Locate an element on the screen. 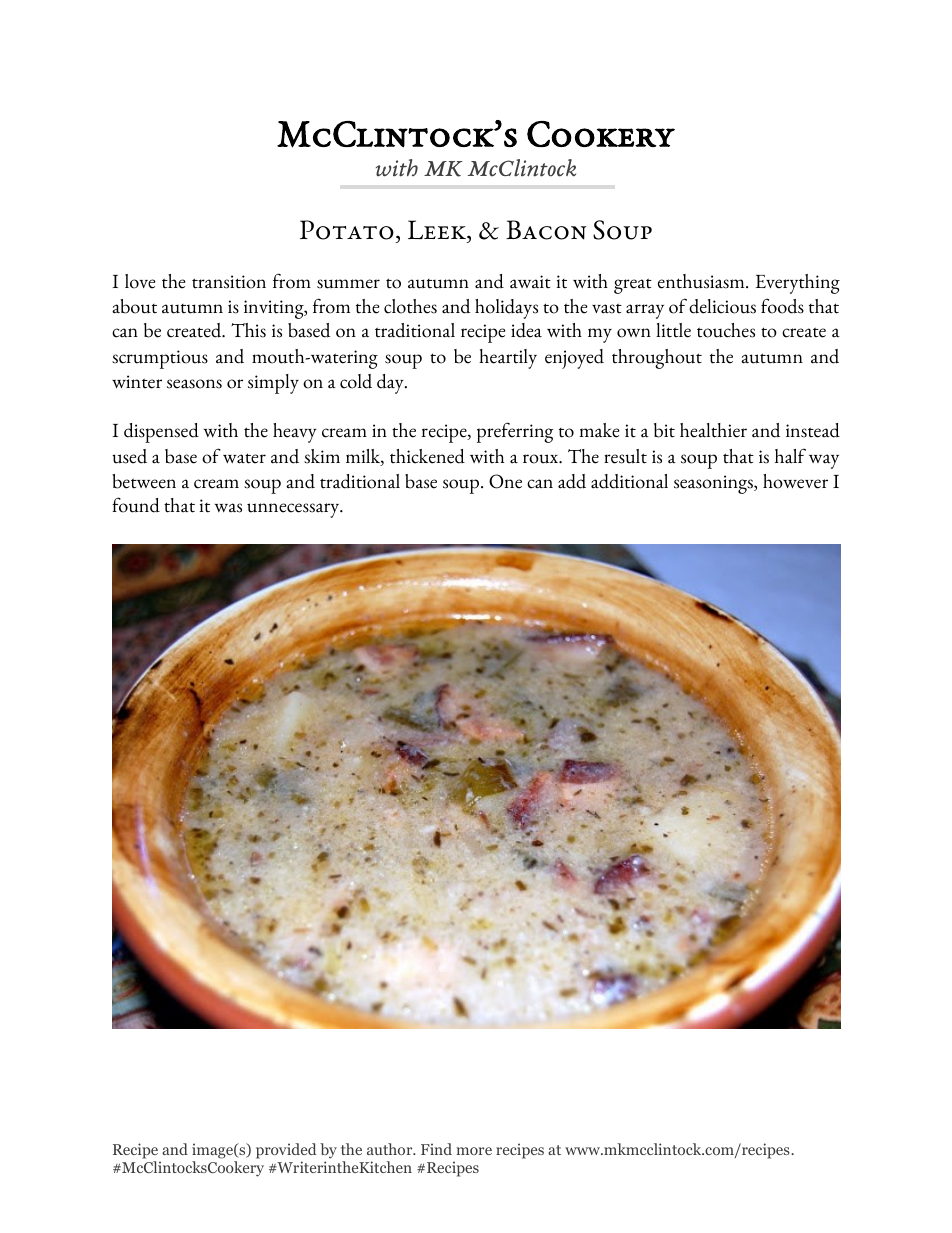 This screenshot has height=1233, width=952. was is located at coordinates (228, 508).
